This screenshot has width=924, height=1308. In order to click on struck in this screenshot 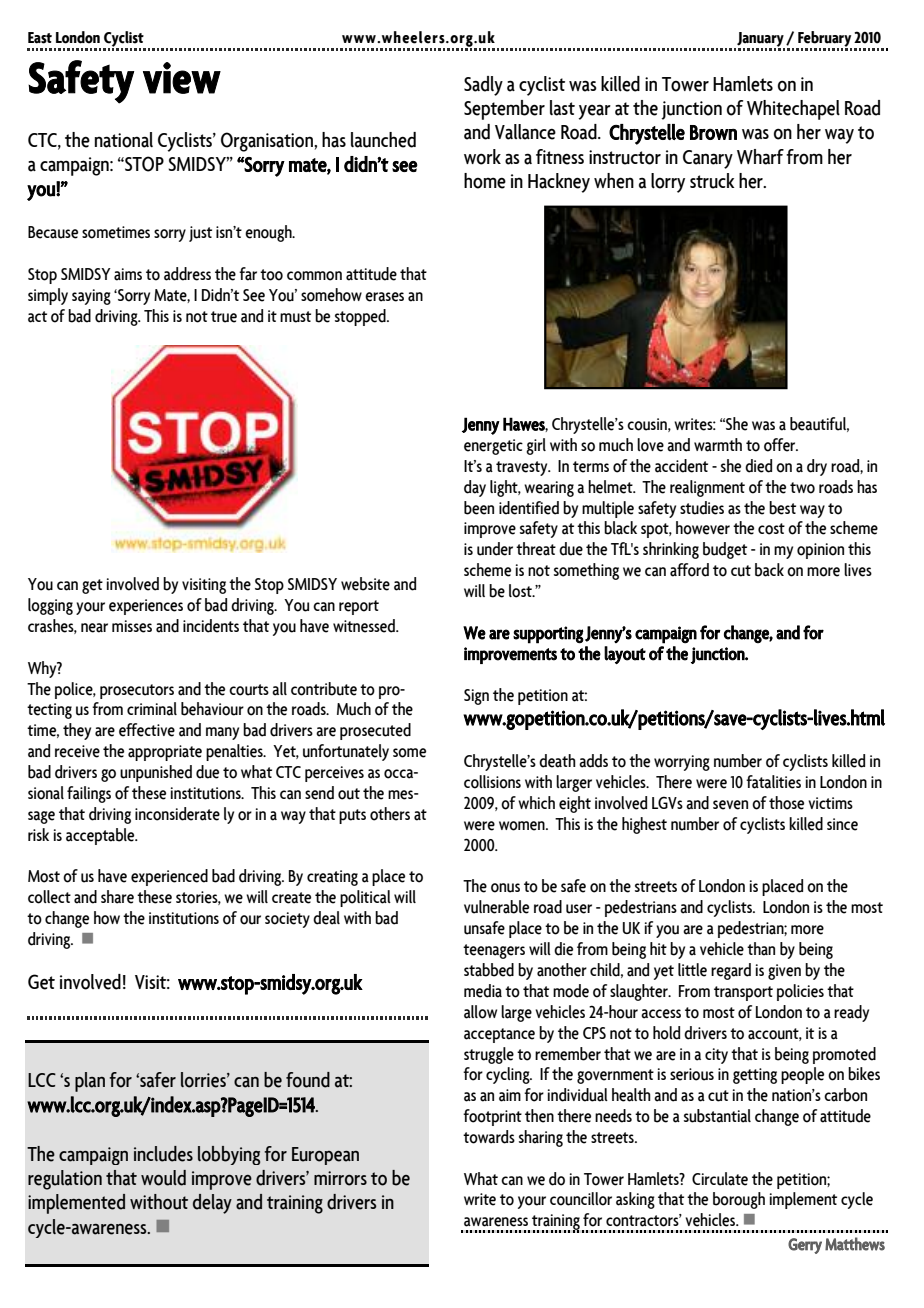, I will do `click(712, 181)`.
